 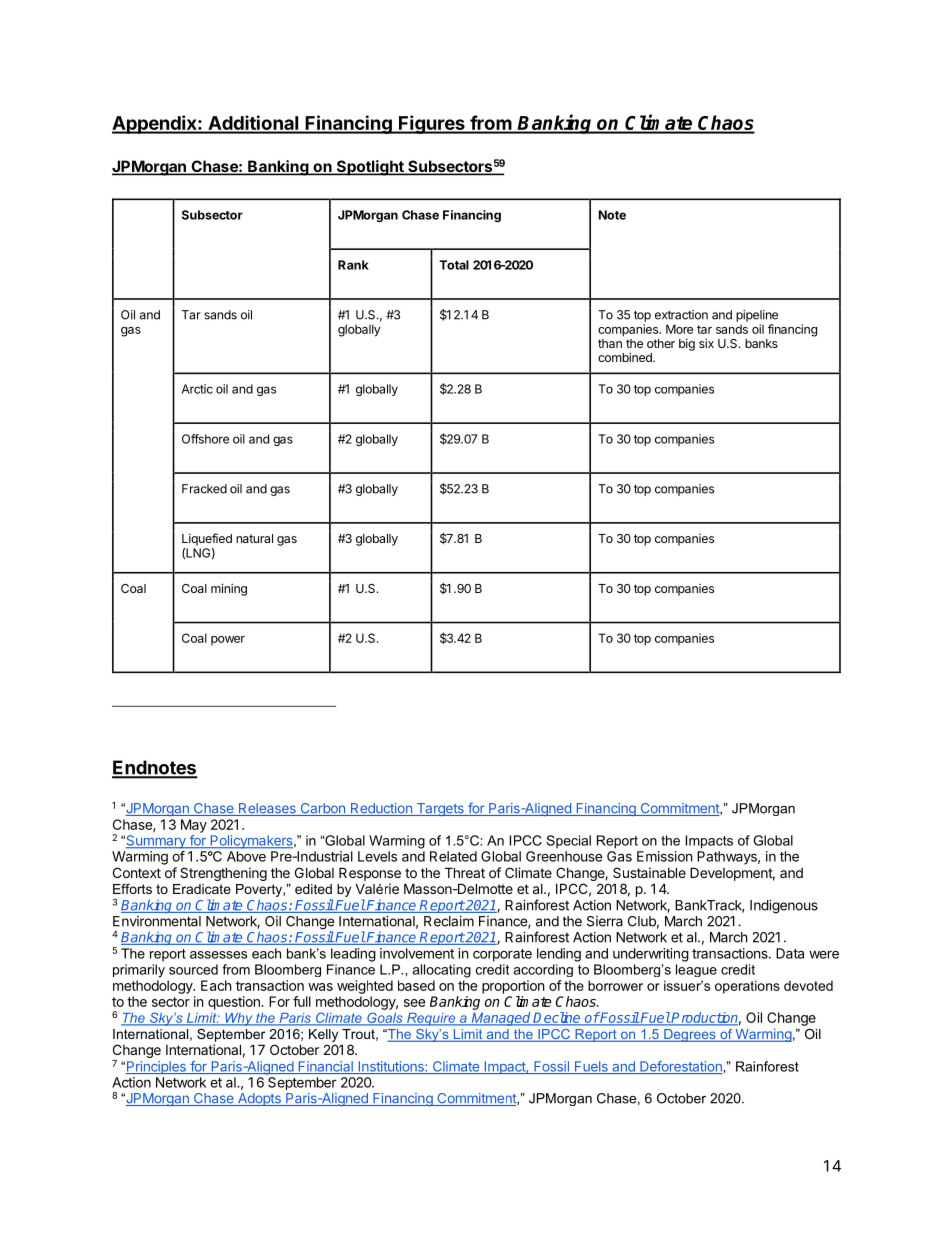 What do you see at coordinates (205, 439) in the page?
I see `Offshore` at bounding box center [205, 439].
